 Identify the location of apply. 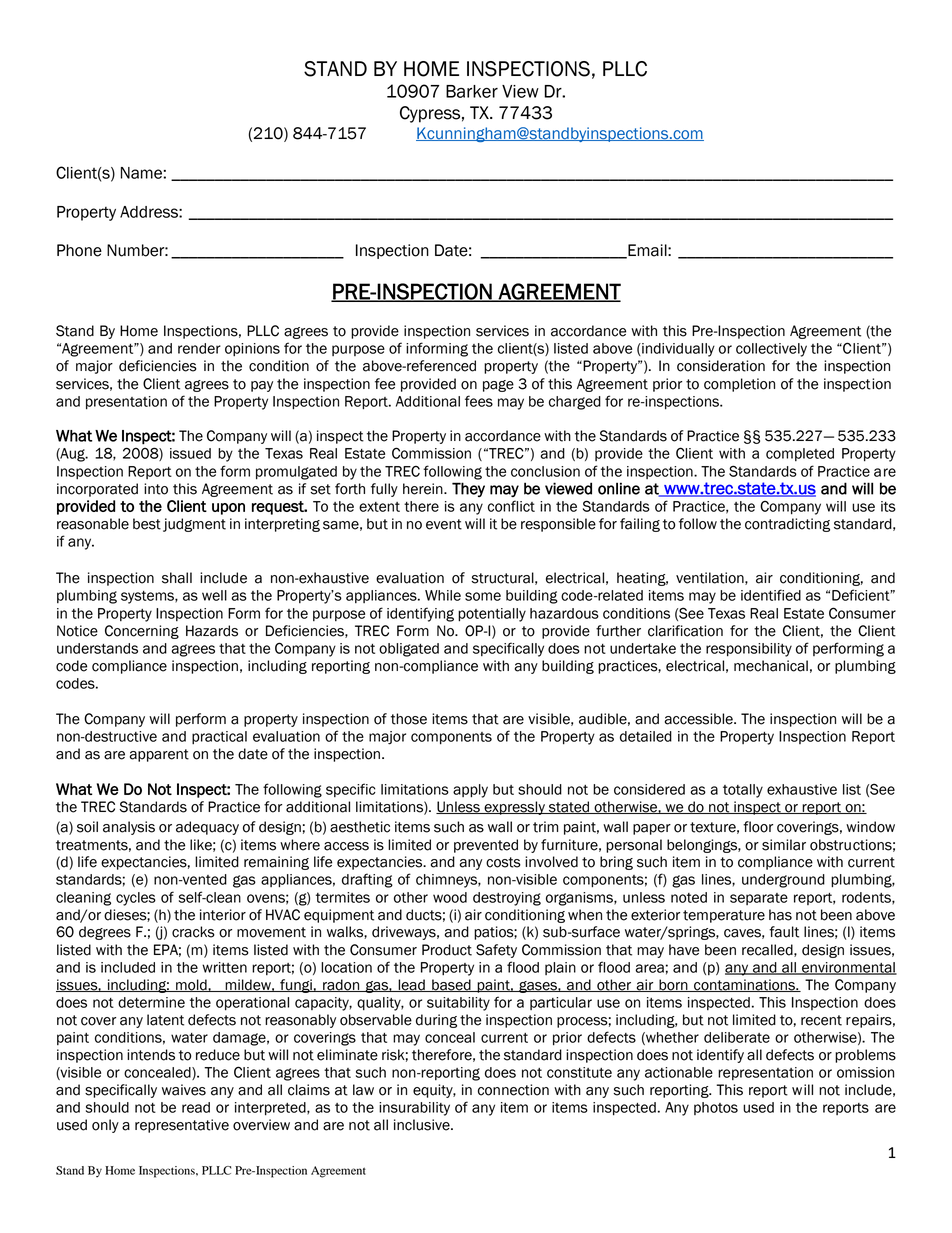
(470, 791).
